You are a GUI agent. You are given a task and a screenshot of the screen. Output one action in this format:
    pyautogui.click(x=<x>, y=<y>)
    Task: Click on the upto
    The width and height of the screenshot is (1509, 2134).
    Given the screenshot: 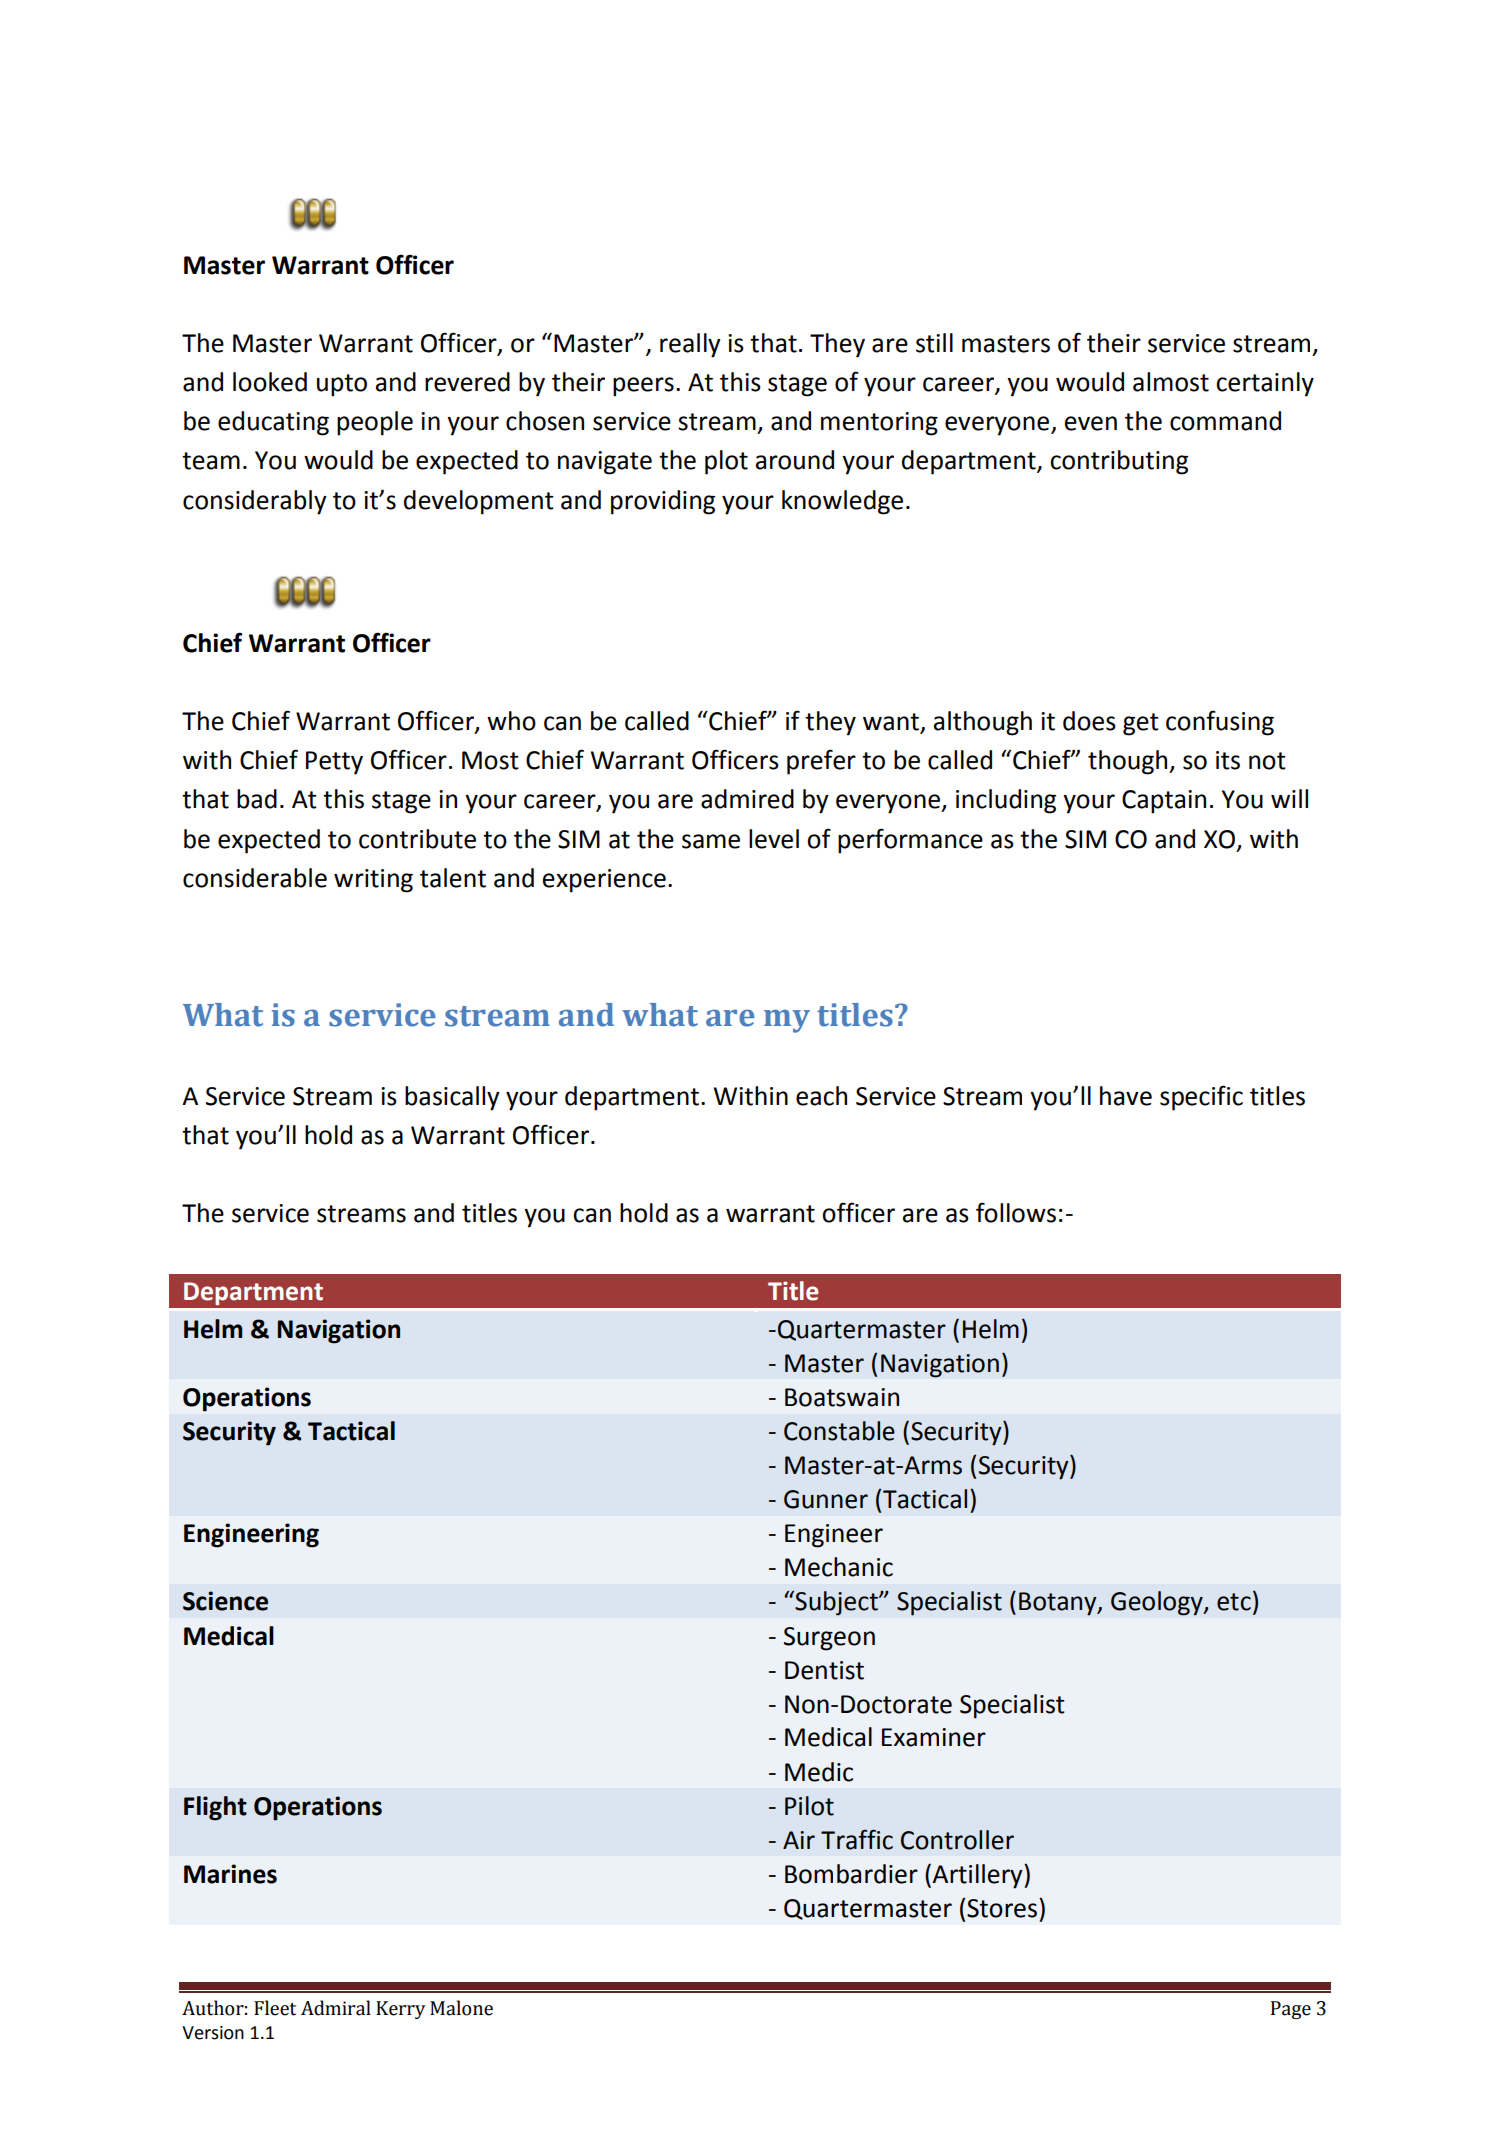 What is the action you would take?
    pyautogui.click(x=342, y=385)
